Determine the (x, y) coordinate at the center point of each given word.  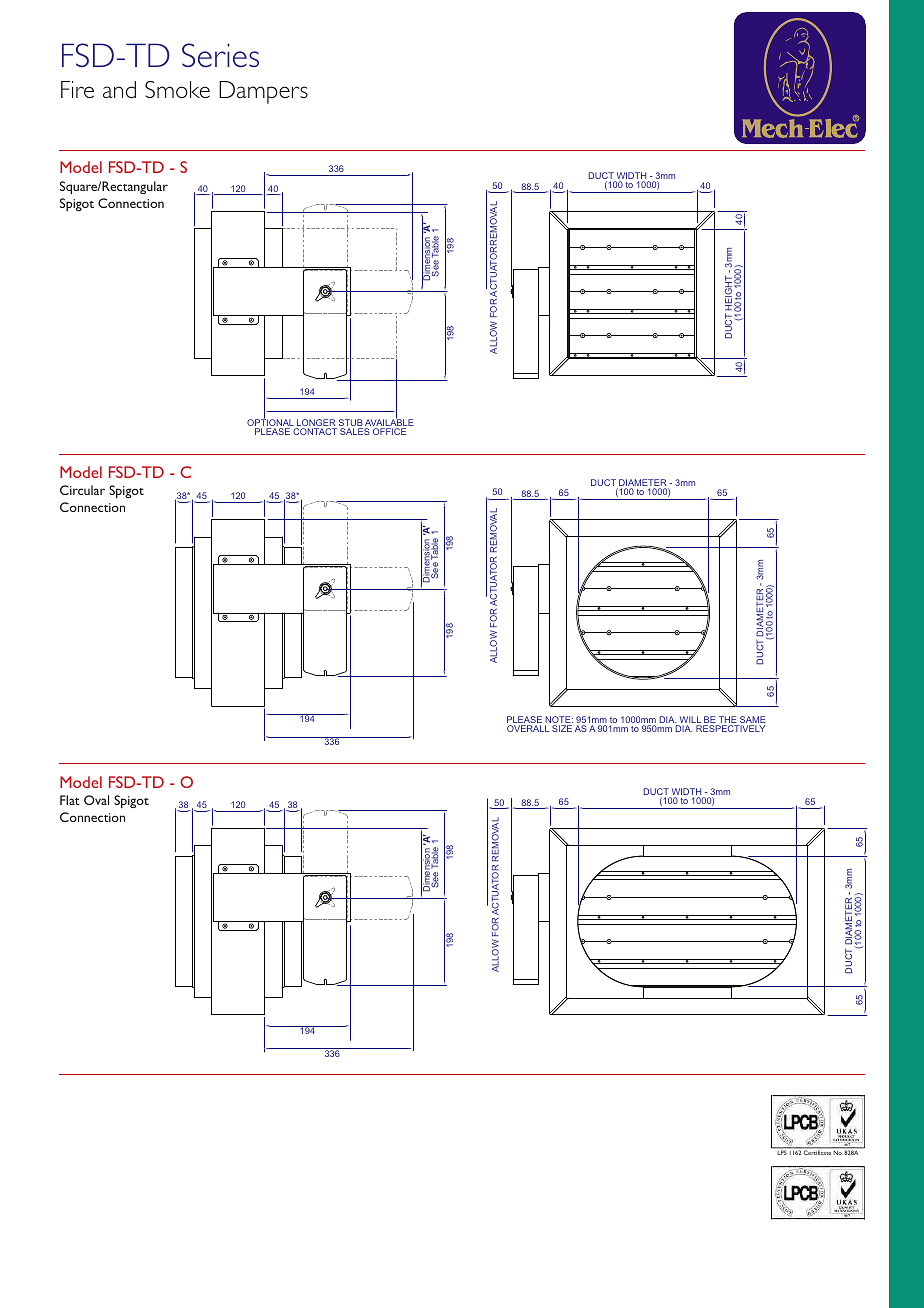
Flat (70, 800)
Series (220, 55)
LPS (782, 1151)
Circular (82, 490)
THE (728, 721)
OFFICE (389, 431)
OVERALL (528, 728)
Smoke (177, 89)
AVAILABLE (389, 423)
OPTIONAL (271, 423)
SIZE (562, 728)
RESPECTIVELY (730, 728)
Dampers (263, 92)
